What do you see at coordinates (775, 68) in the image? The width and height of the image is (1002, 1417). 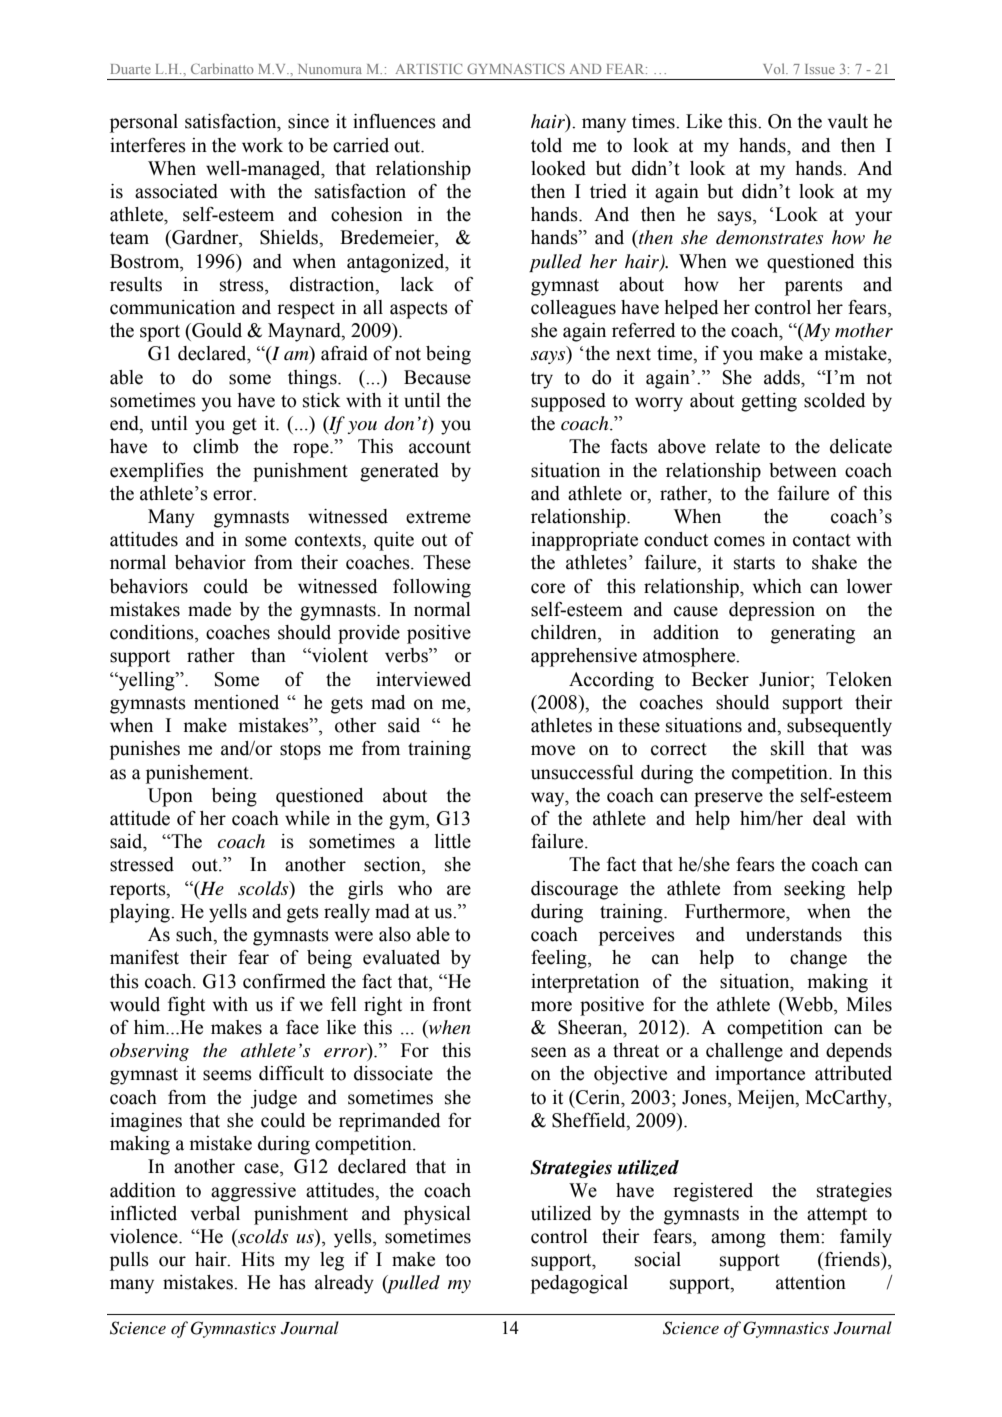 I see `Vol` at bounding box center [775, 68].
